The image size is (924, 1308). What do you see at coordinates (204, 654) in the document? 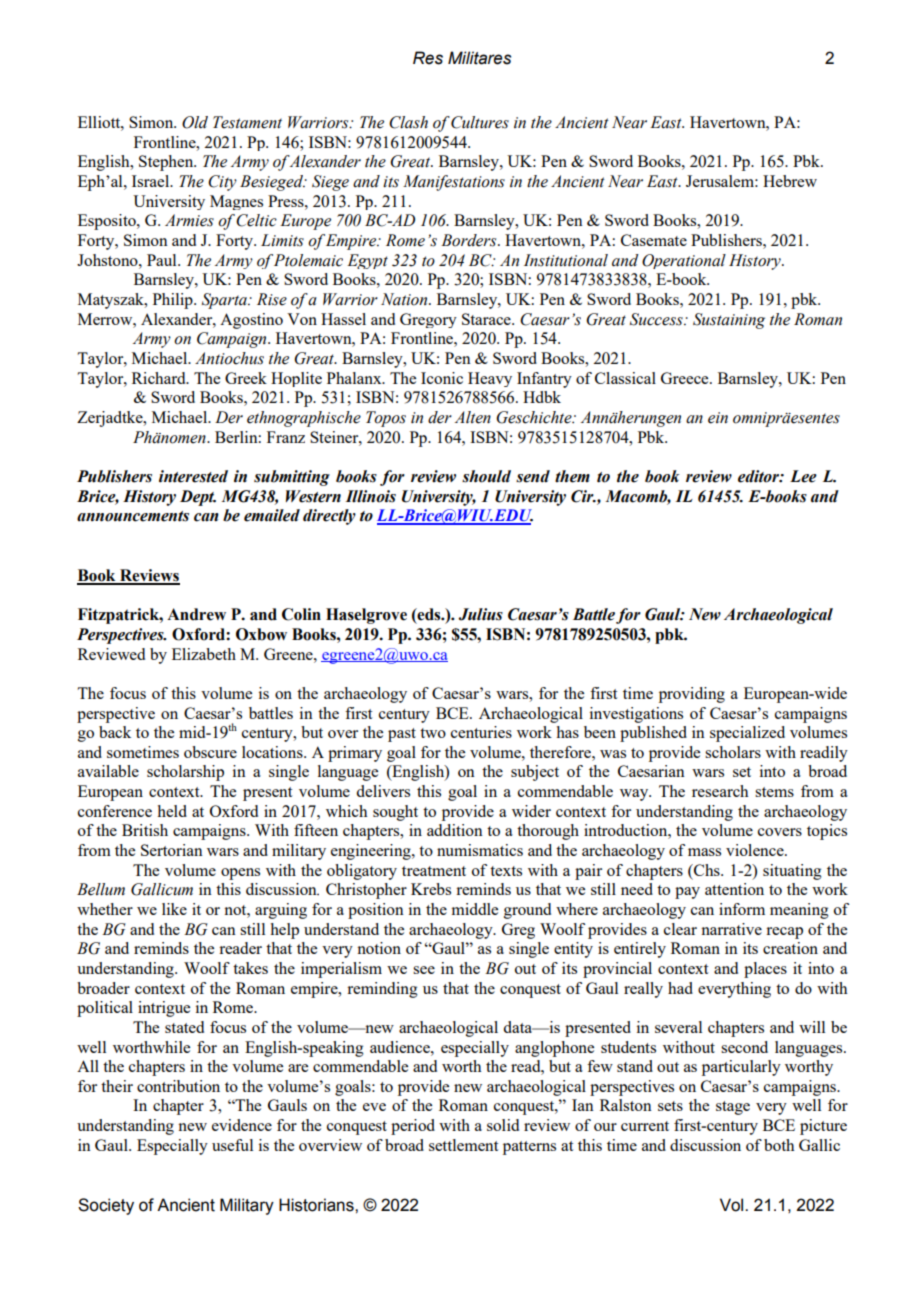
I see `Elizabeth` at bounding box center [204, 654].
